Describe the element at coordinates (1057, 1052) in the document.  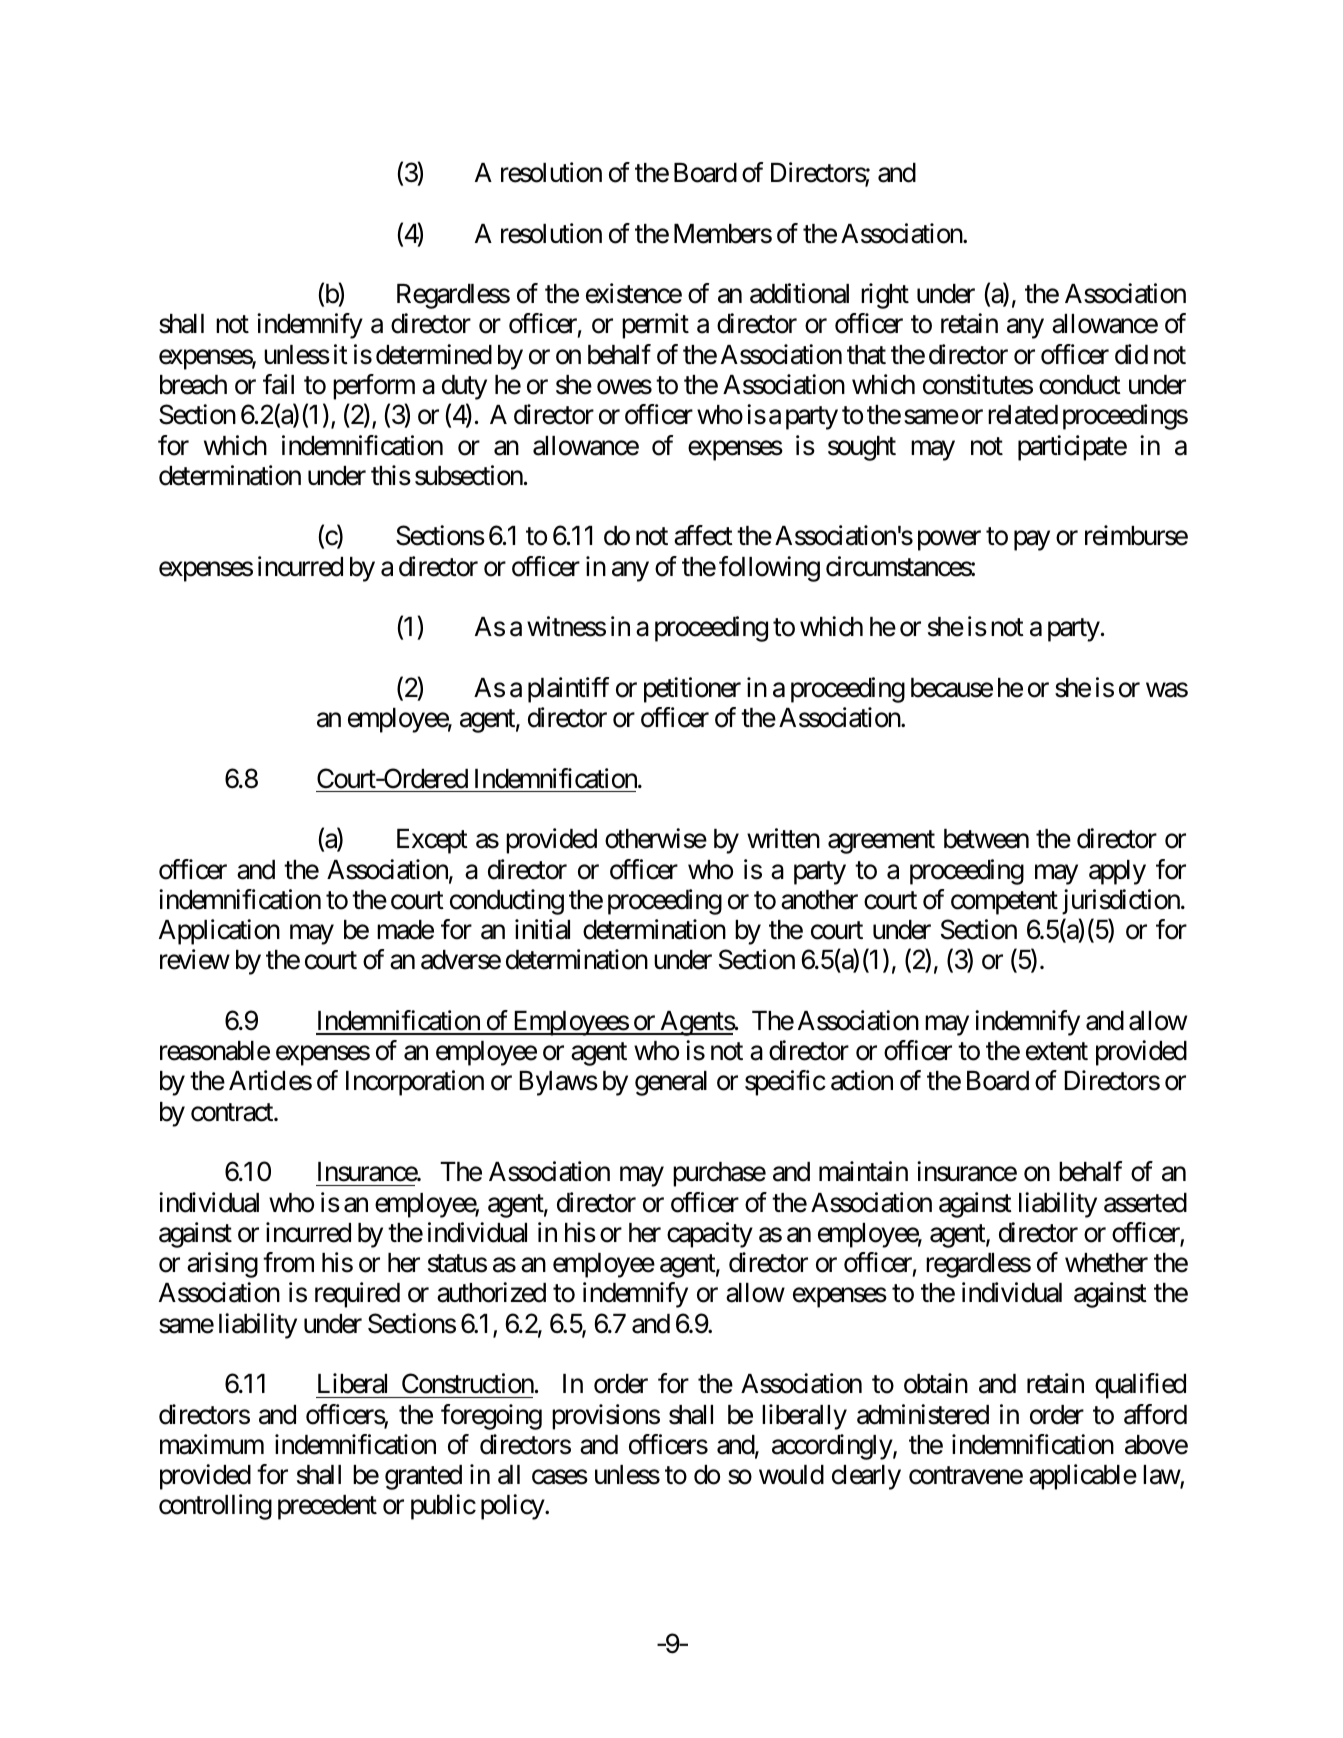
I see `extent` at that location.
